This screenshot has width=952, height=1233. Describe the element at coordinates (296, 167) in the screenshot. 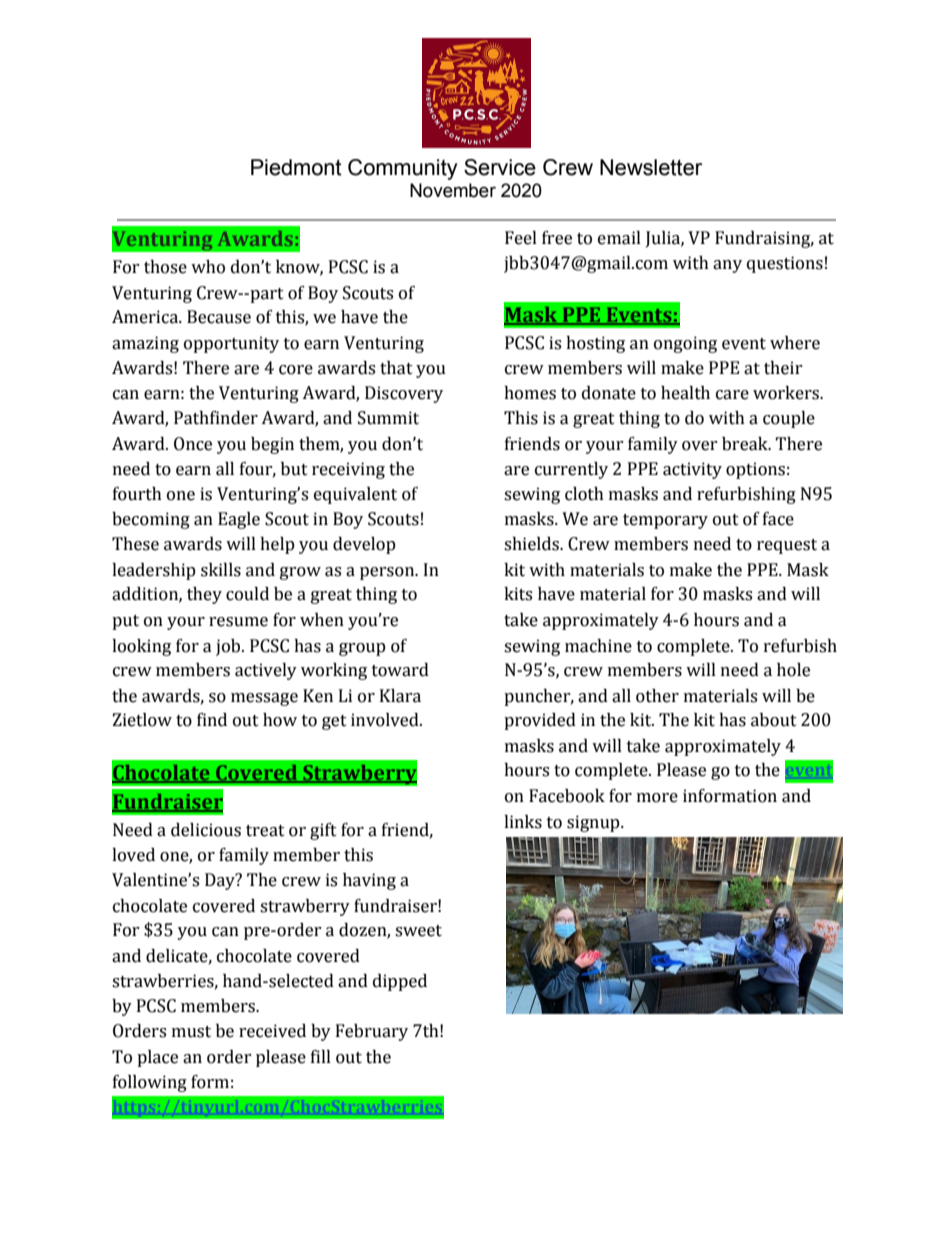

I see `Piedmont` at that location.
